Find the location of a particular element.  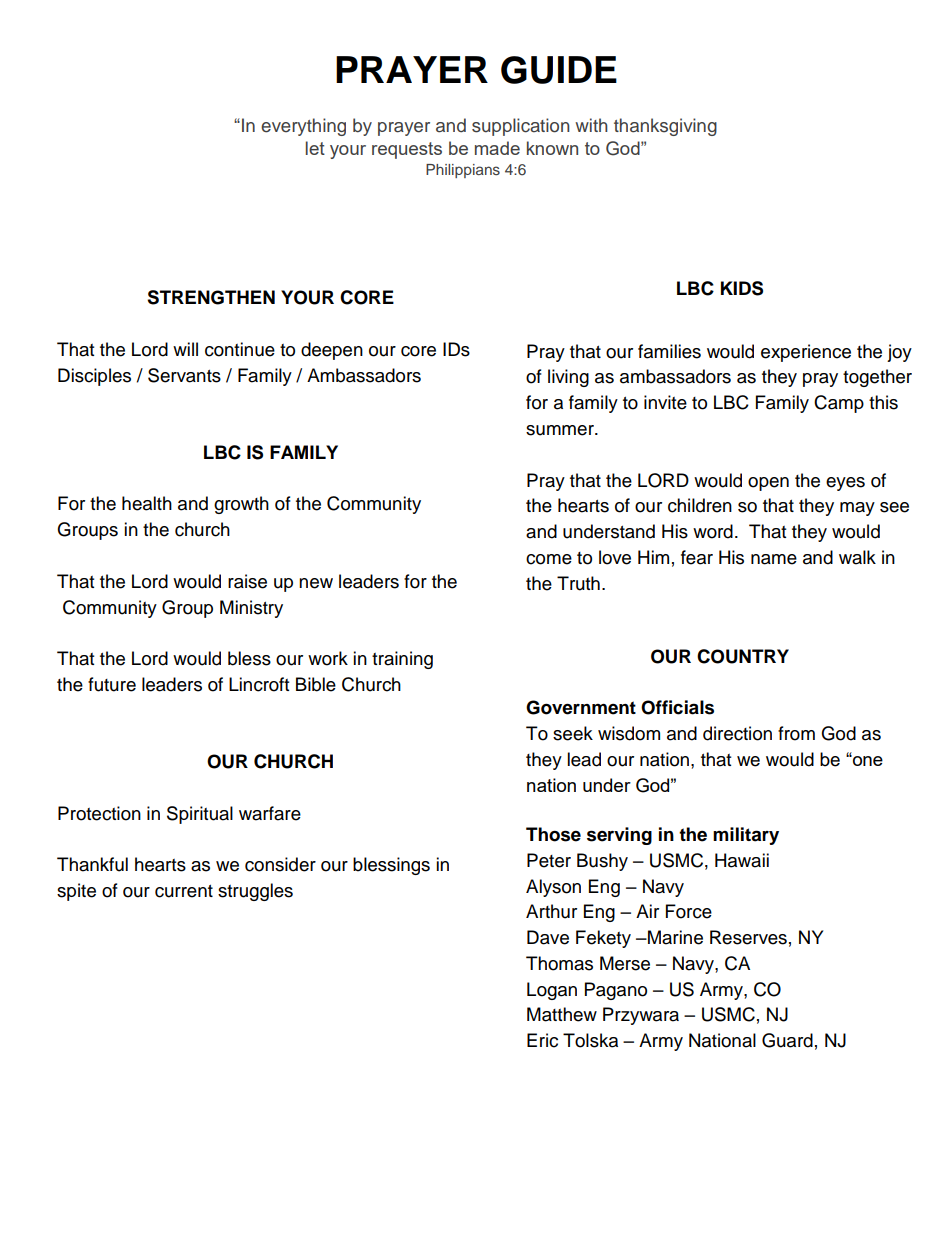

summer is located at coordinates (561, 430).
